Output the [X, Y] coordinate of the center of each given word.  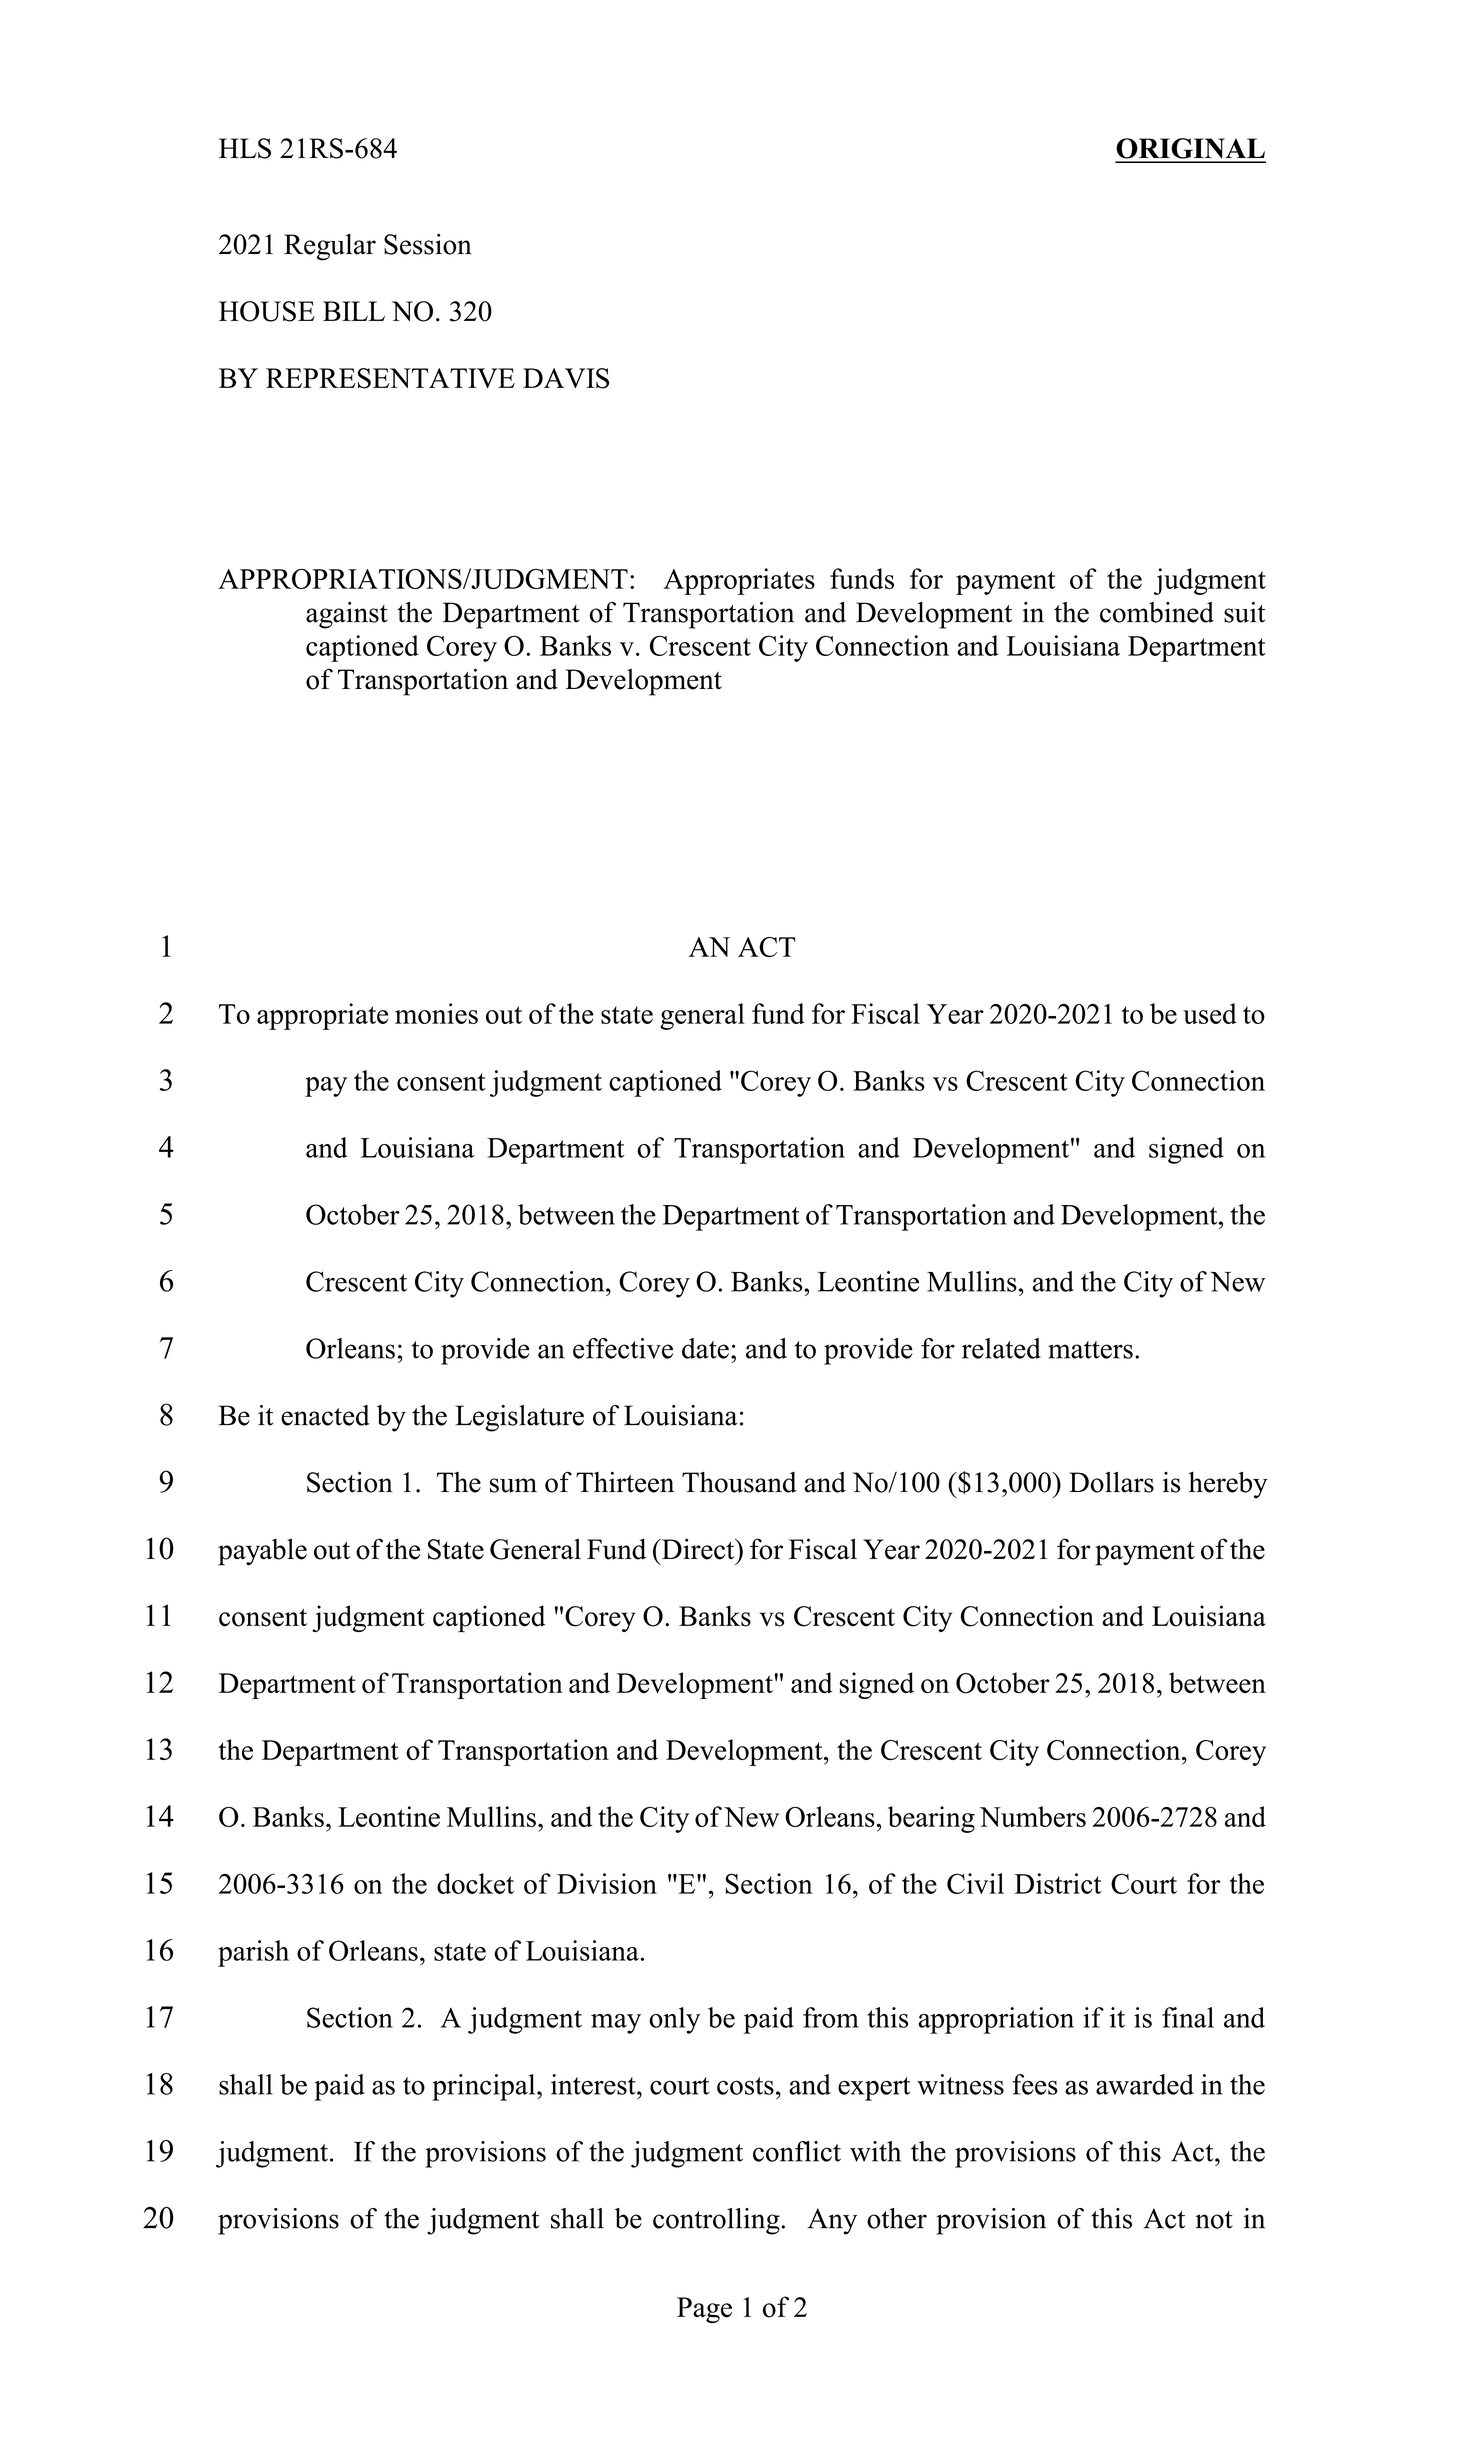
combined [1157, 612]
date [705, 1348]
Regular [330, 247]
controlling [717, 2221]
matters [1090, 1350]
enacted [325, 1415]
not [1214, 2220]
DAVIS [566, 378]
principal [485, 2087]
